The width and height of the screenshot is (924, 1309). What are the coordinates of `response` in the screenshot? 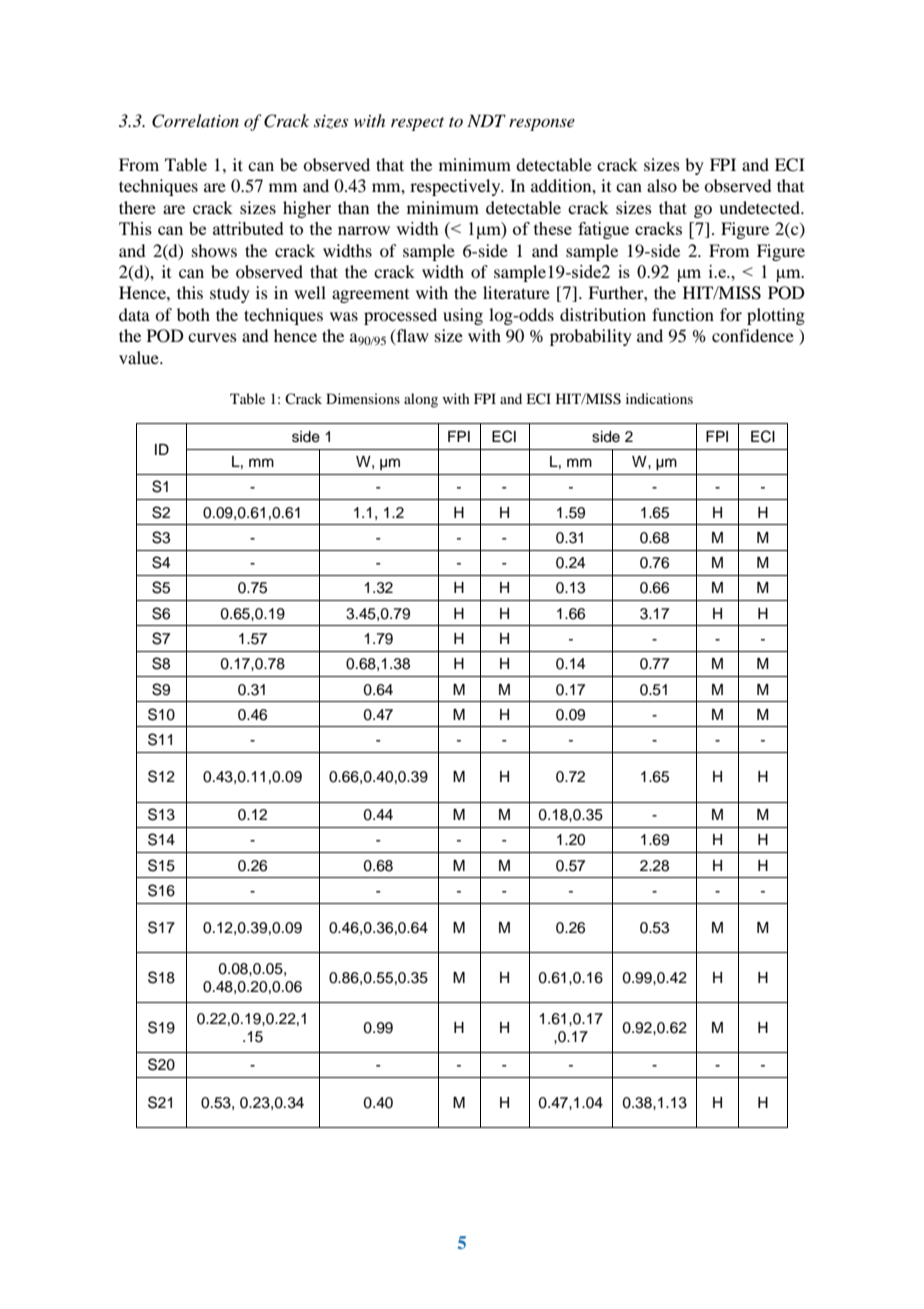 It's located at (542, 124).
